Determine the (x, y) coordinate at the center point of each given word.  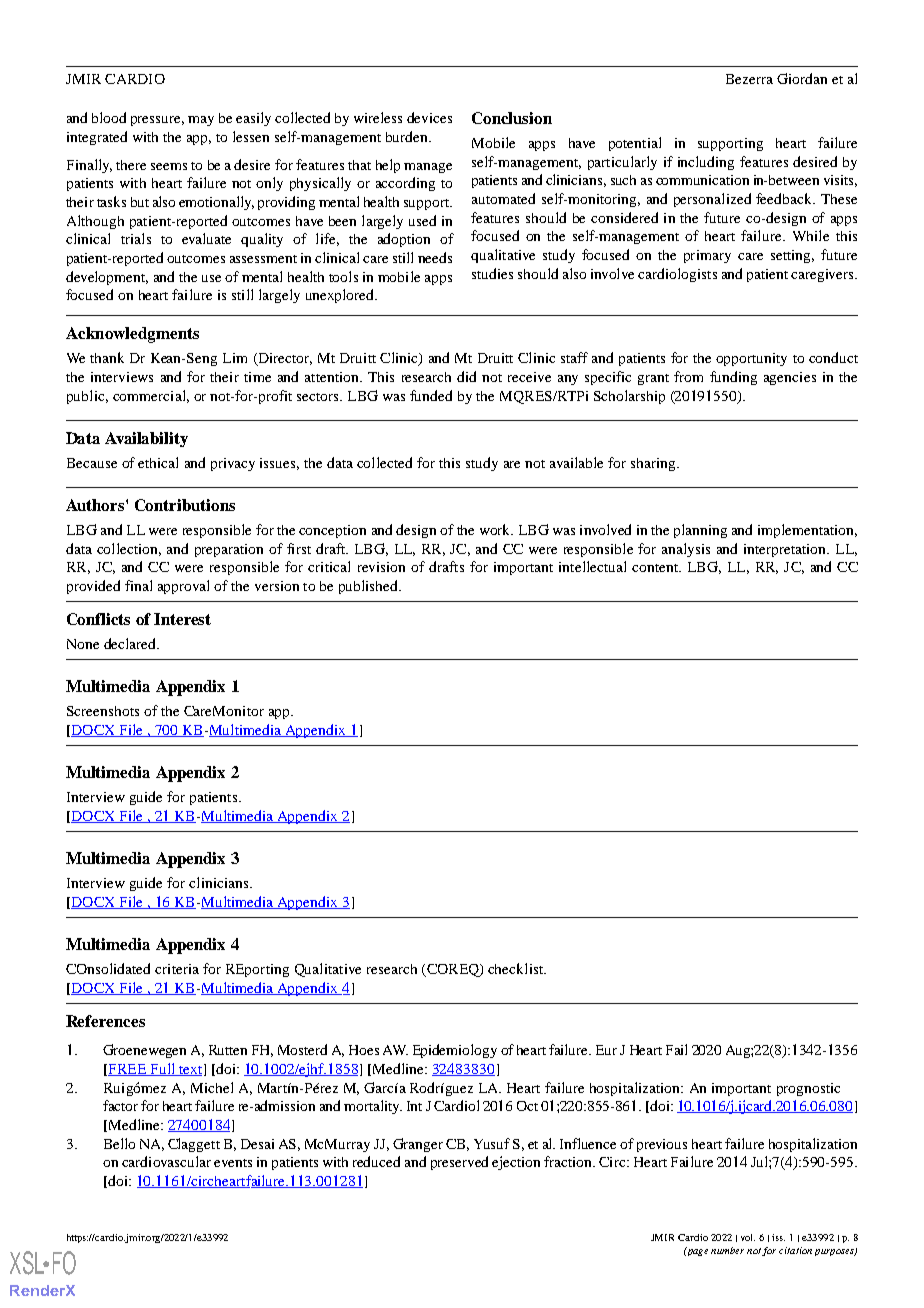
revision (381, 567)
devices (429, 117)
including (706, 163)
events (233, 1163)
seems (169, 166)
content (656, 568)
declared (131, 643)
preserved (459, 1163)
